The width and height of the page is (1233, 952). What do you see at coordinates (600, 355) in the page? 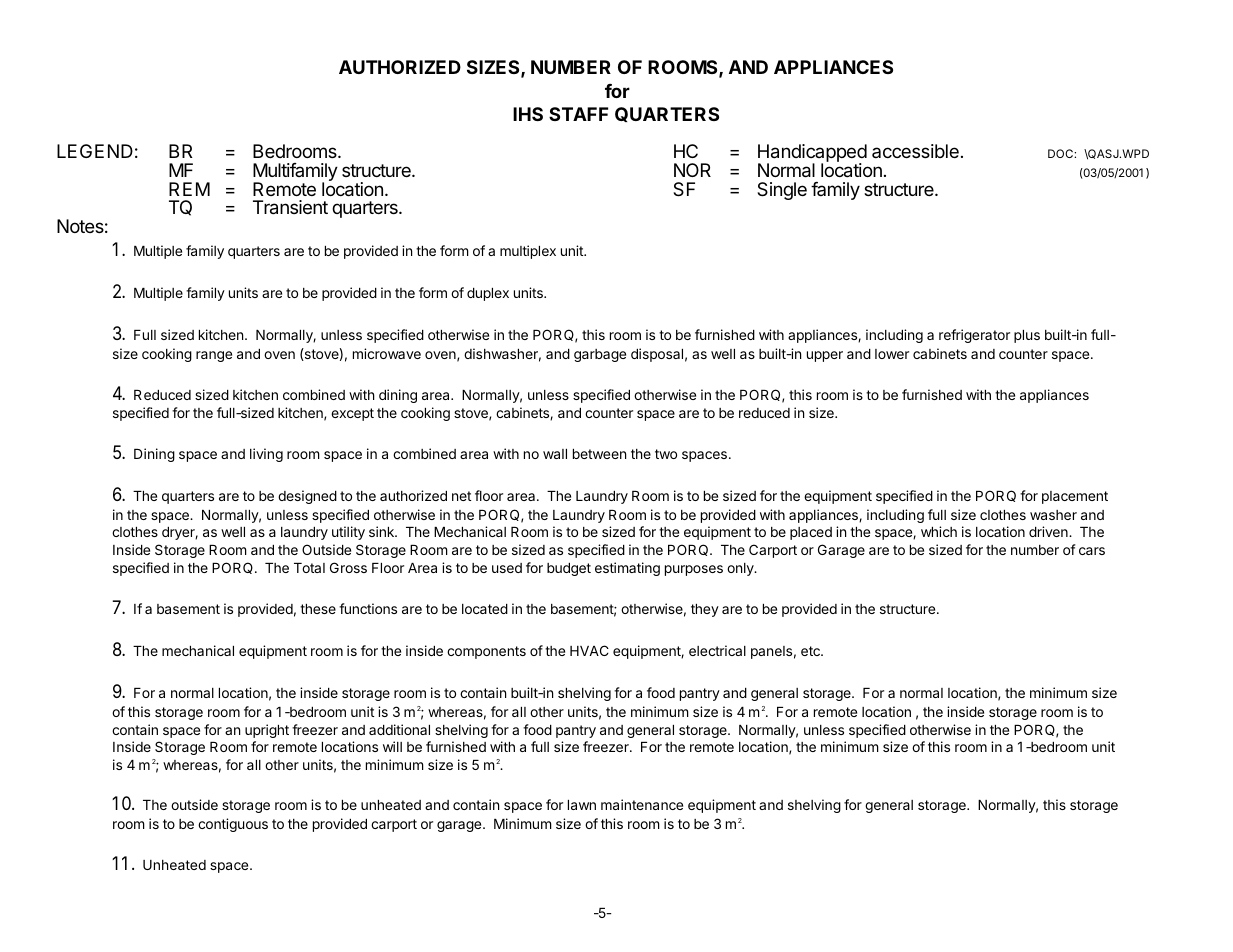
I see `garbage` at bounding box center [600, 355].
